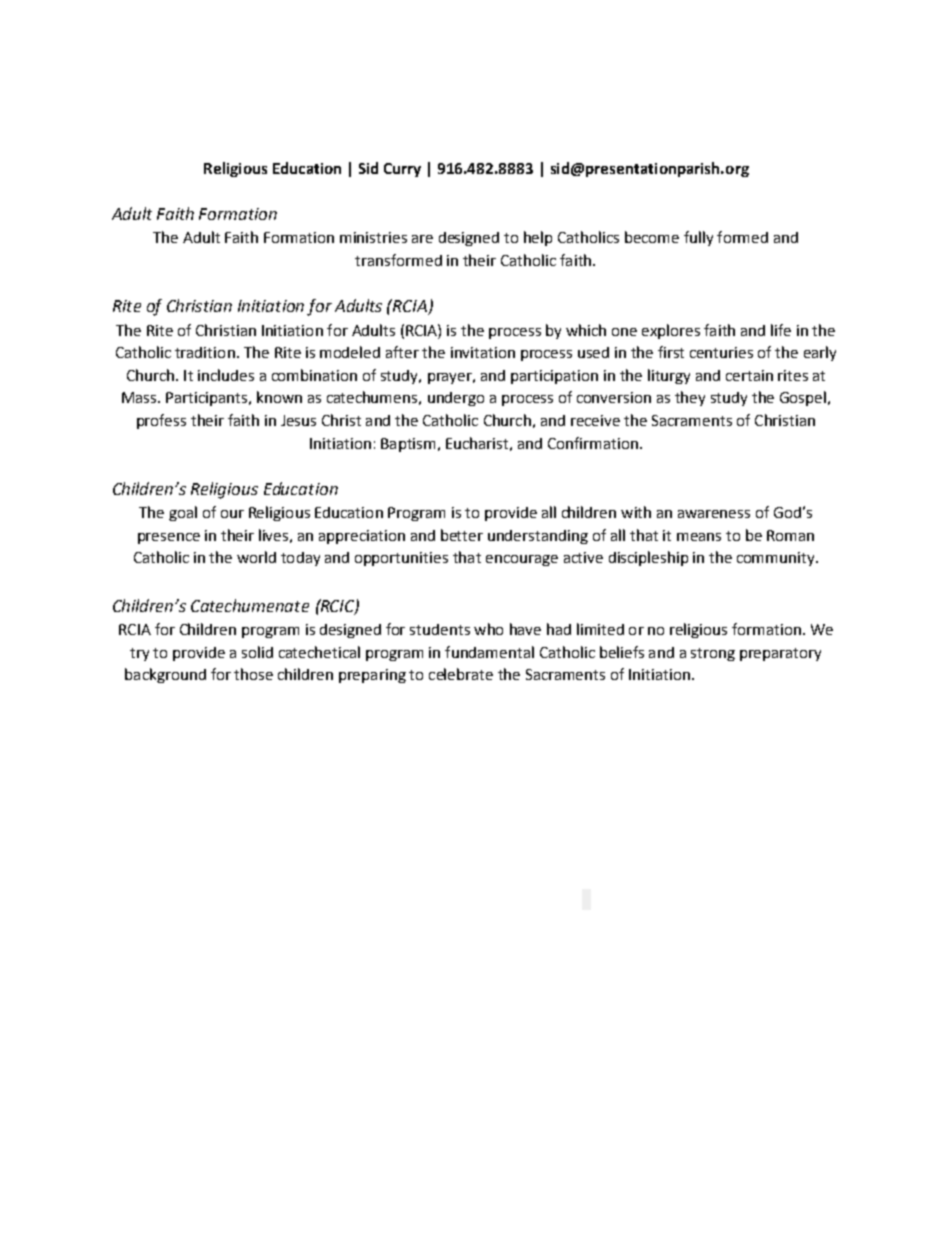  What do you see at coordinates (257, 652) in the page?
I see `solid` at bounding box center [257, 652].
